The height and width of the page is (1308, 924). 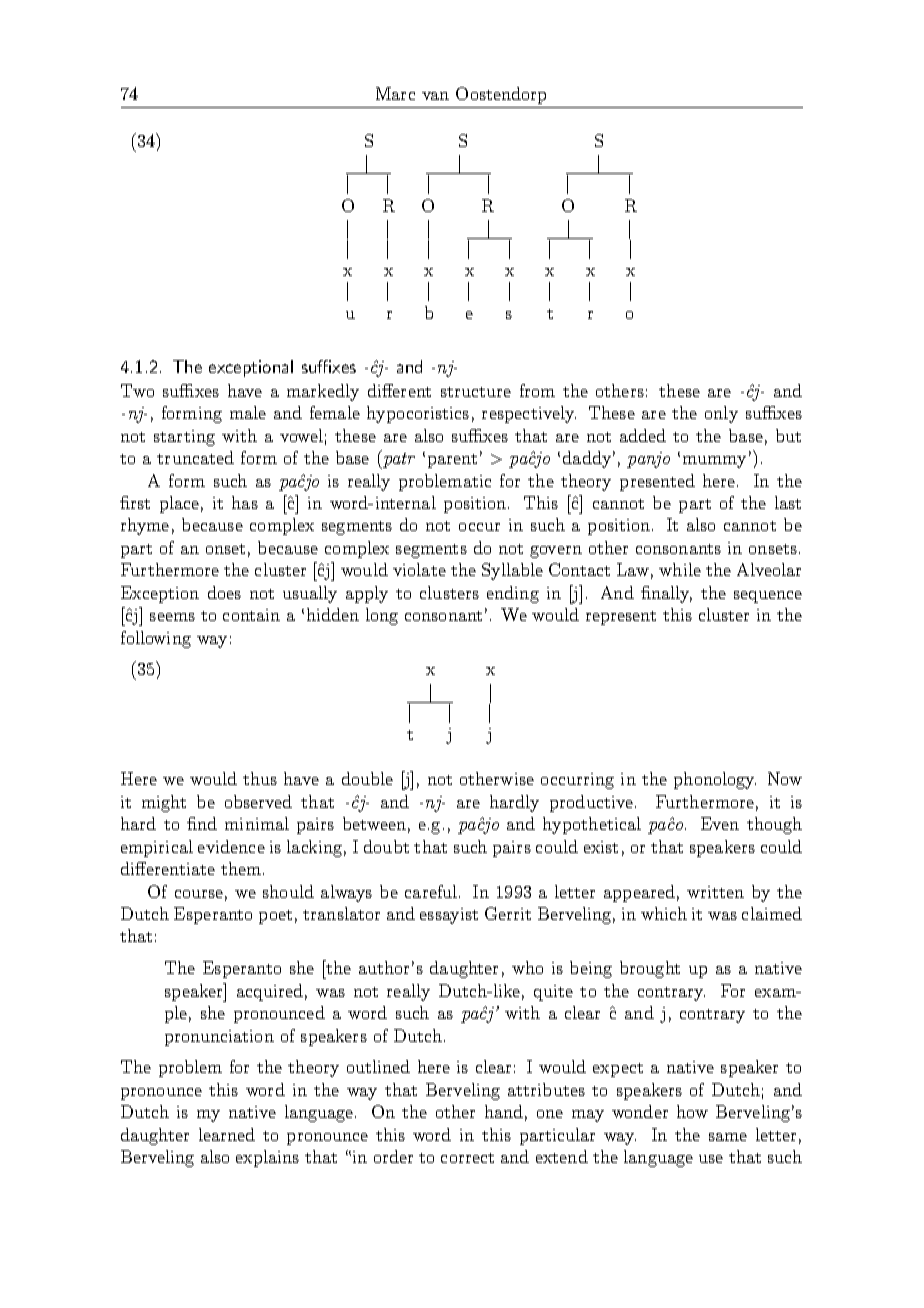 I want to click on added, so click(x=643, y=435).
